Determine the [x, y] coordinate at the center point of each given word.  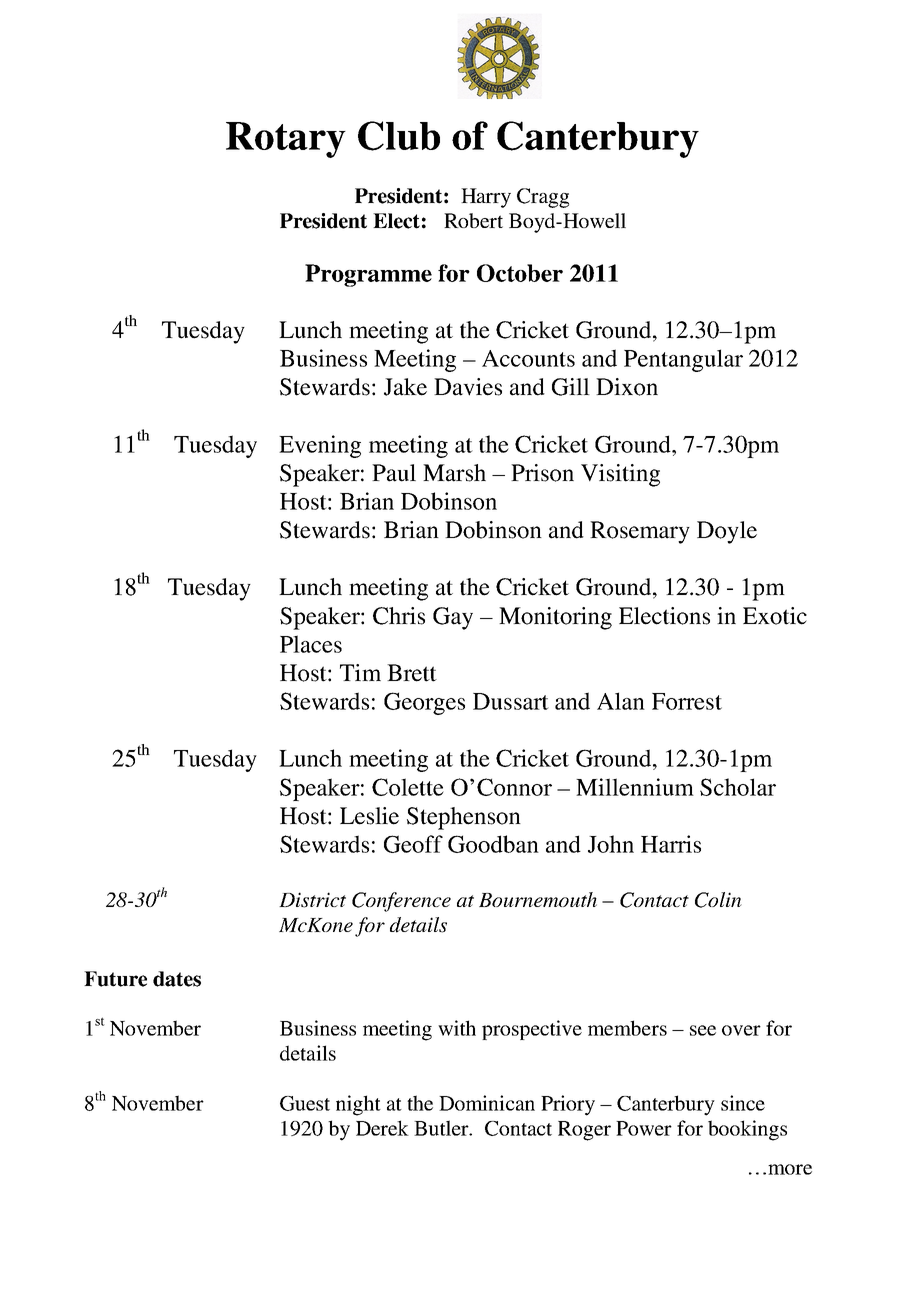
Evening [320, 446]
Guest [305, 1103]
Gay [453, 618]
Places [311, 644]
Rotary [286, 140]
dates [177, 979]
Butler [442, 1128]
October [520, 273]
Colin [718, 900]
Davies [468, 387]
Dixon [627, 387]
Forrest [687, 701]
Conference [401, 902]
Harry [486, 198]
